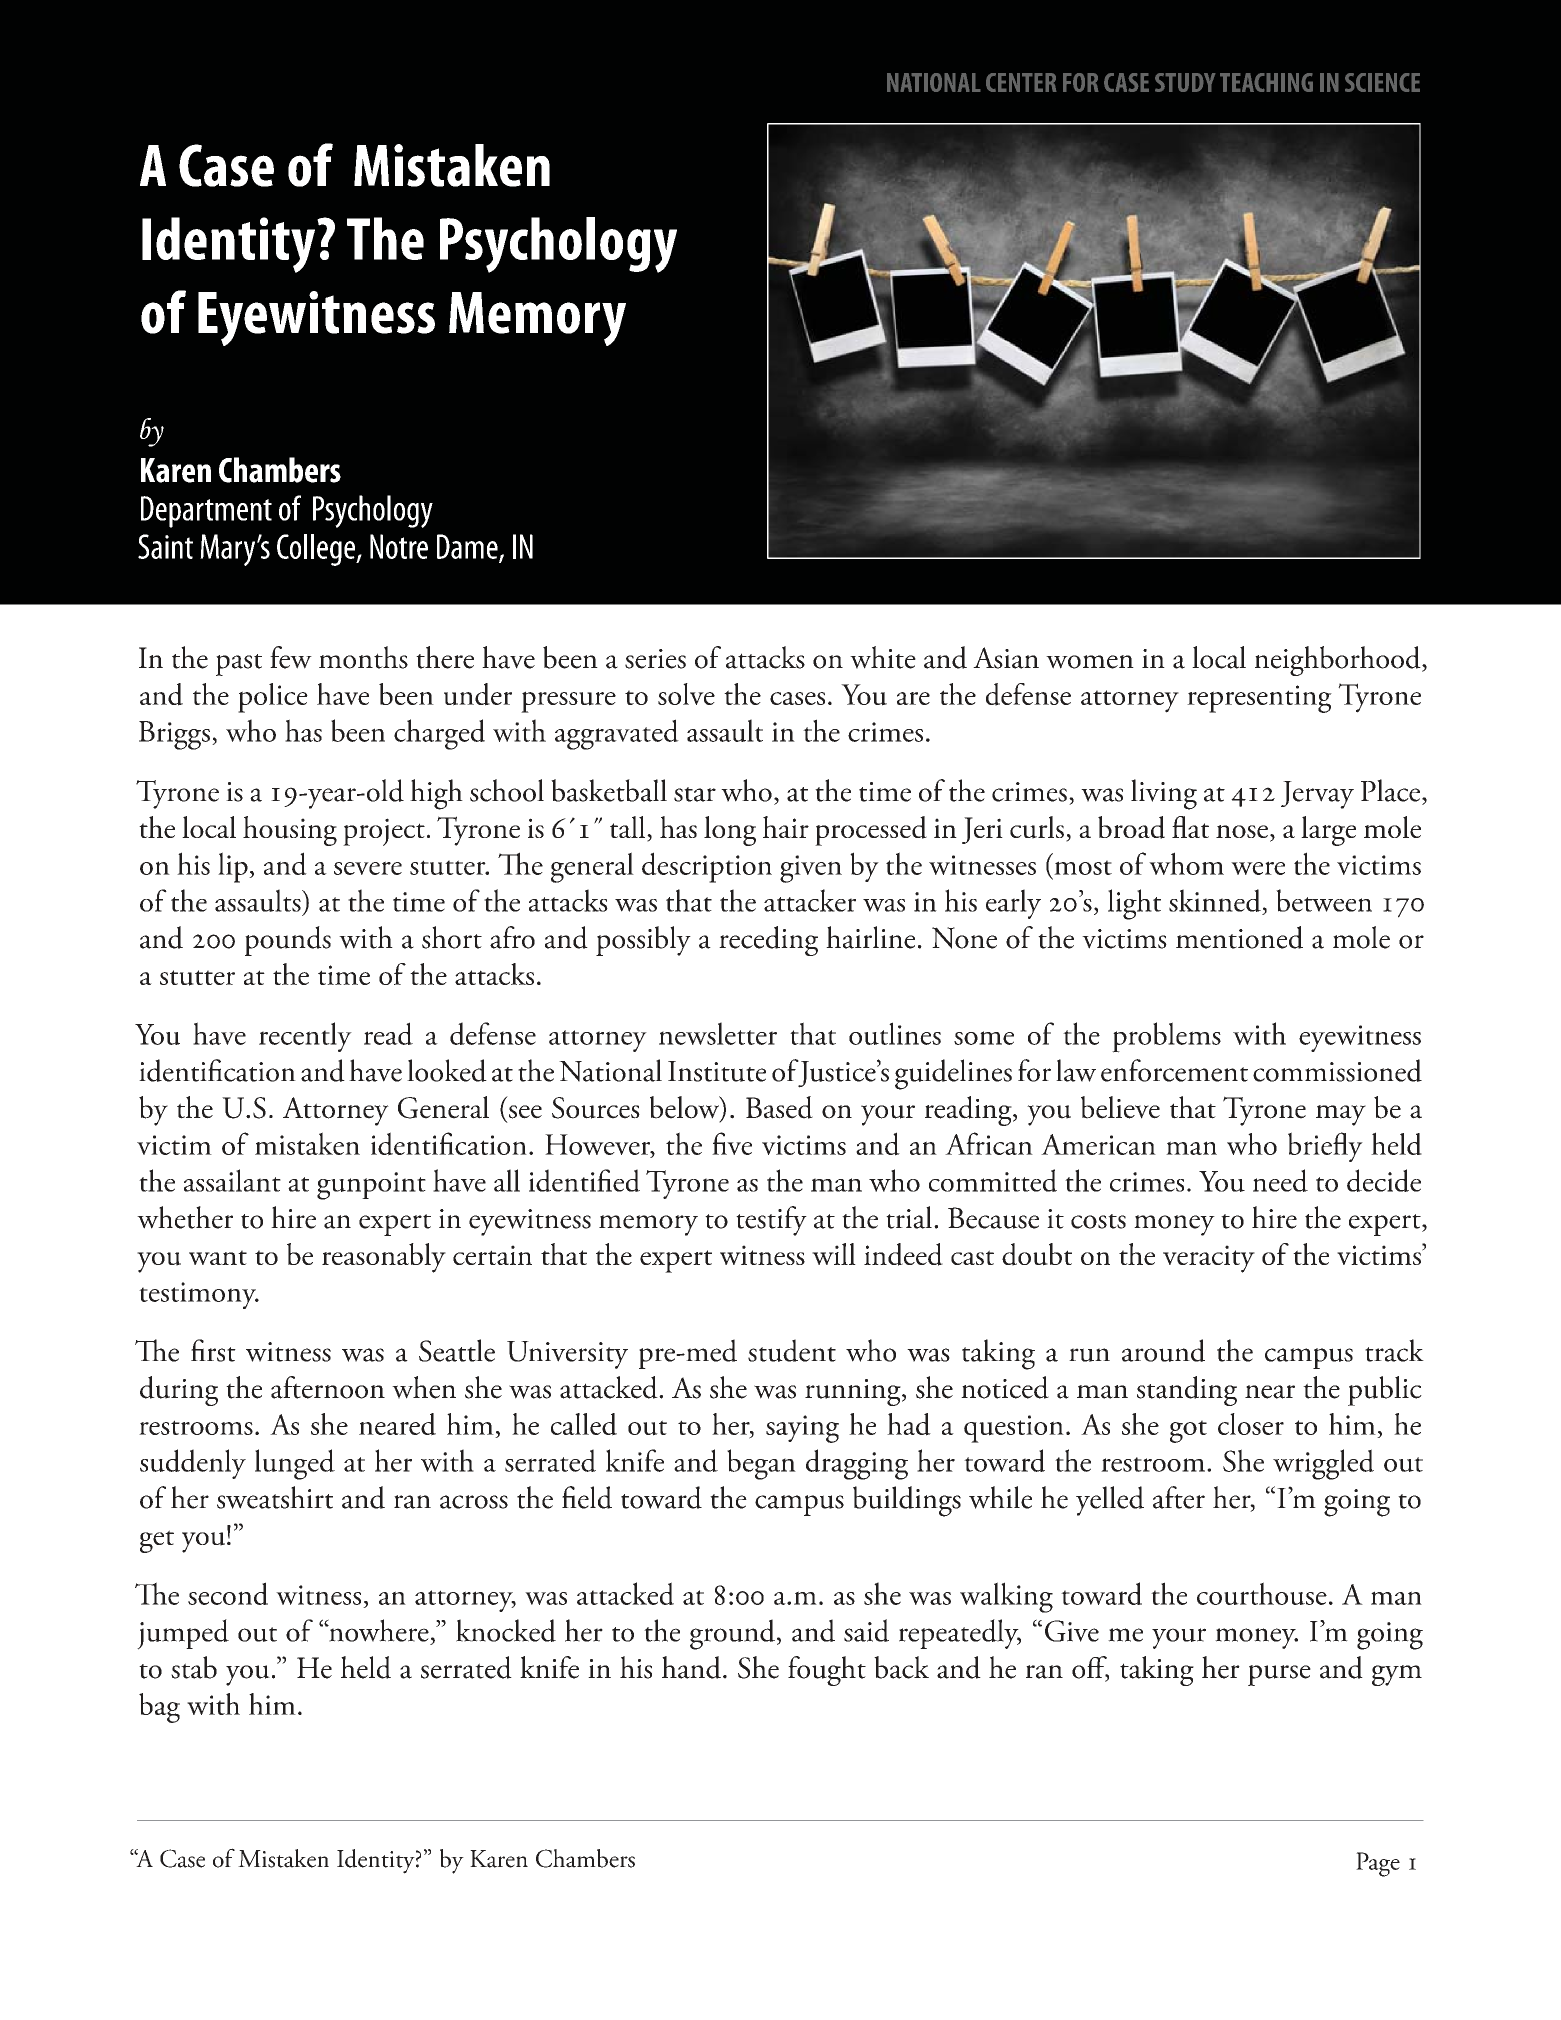 The image size is (1561, 2020). I want to click on CENTER, so click(1021, 82).
